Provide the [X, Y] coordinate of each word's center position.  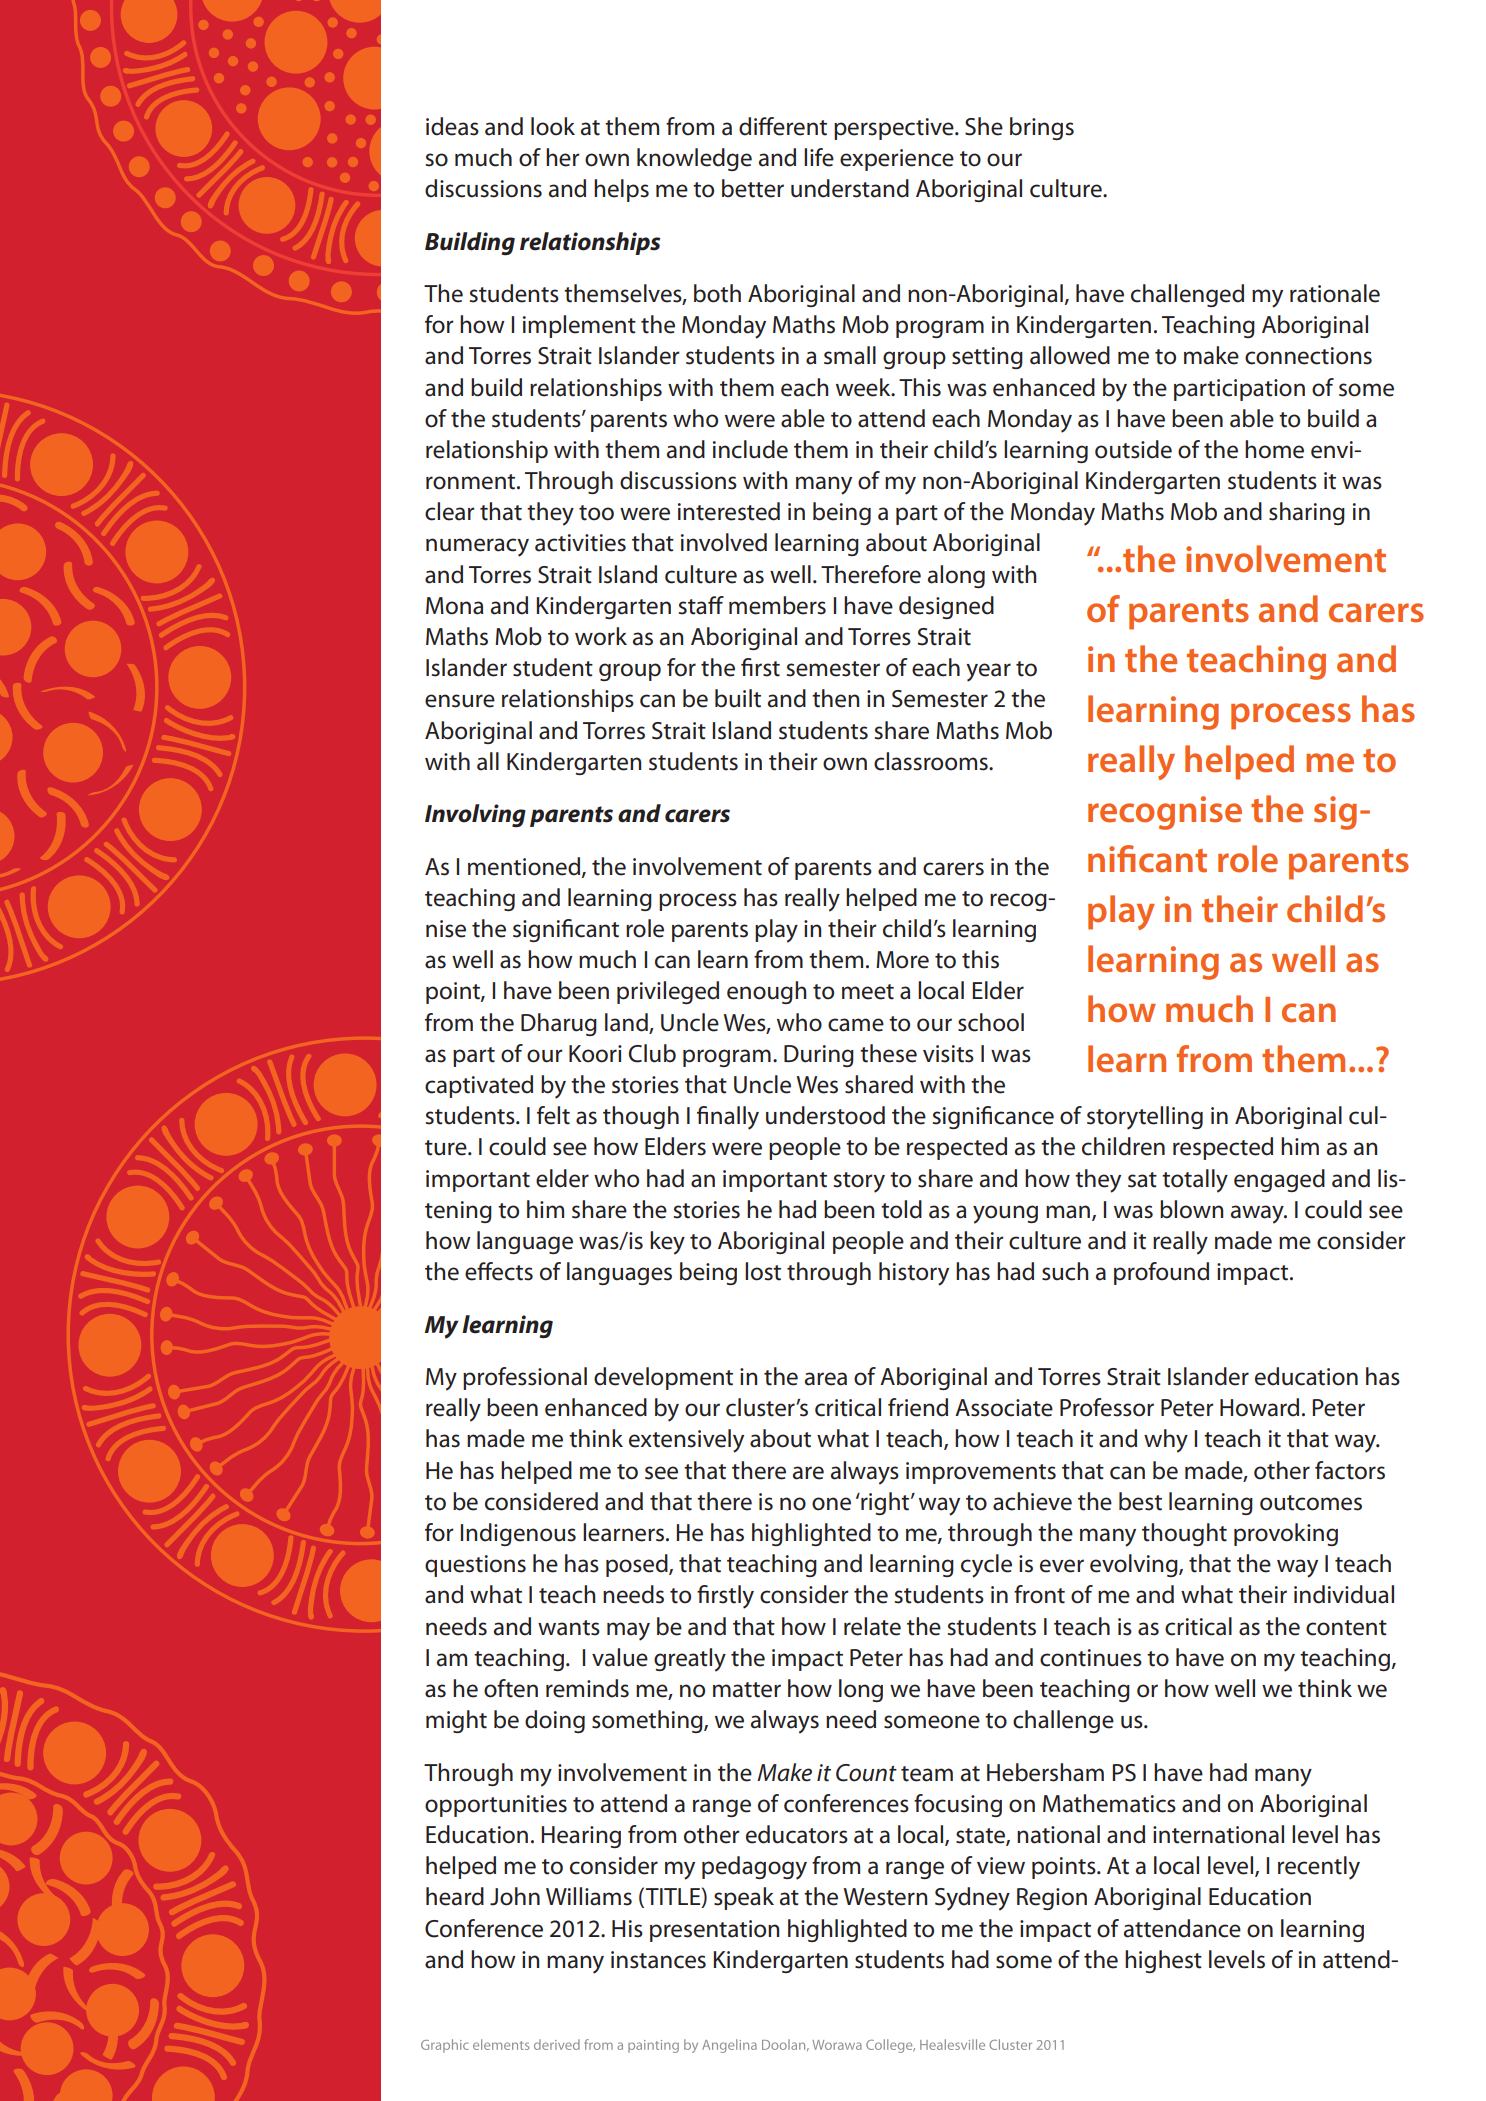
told [901, 1209]
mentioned [525, 867]
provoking [1286, 1534]
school [991, 1022]
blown [1191, 1209]
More [902, 960]
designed [946, 607]
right [885, 1503]
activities [580, 543]
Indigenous [518, 1534]
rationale [1335, 293]
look [553, 126]
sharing [1307, 513]
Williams [589, 1896]
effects [499, 1271]
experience [897, 160]
